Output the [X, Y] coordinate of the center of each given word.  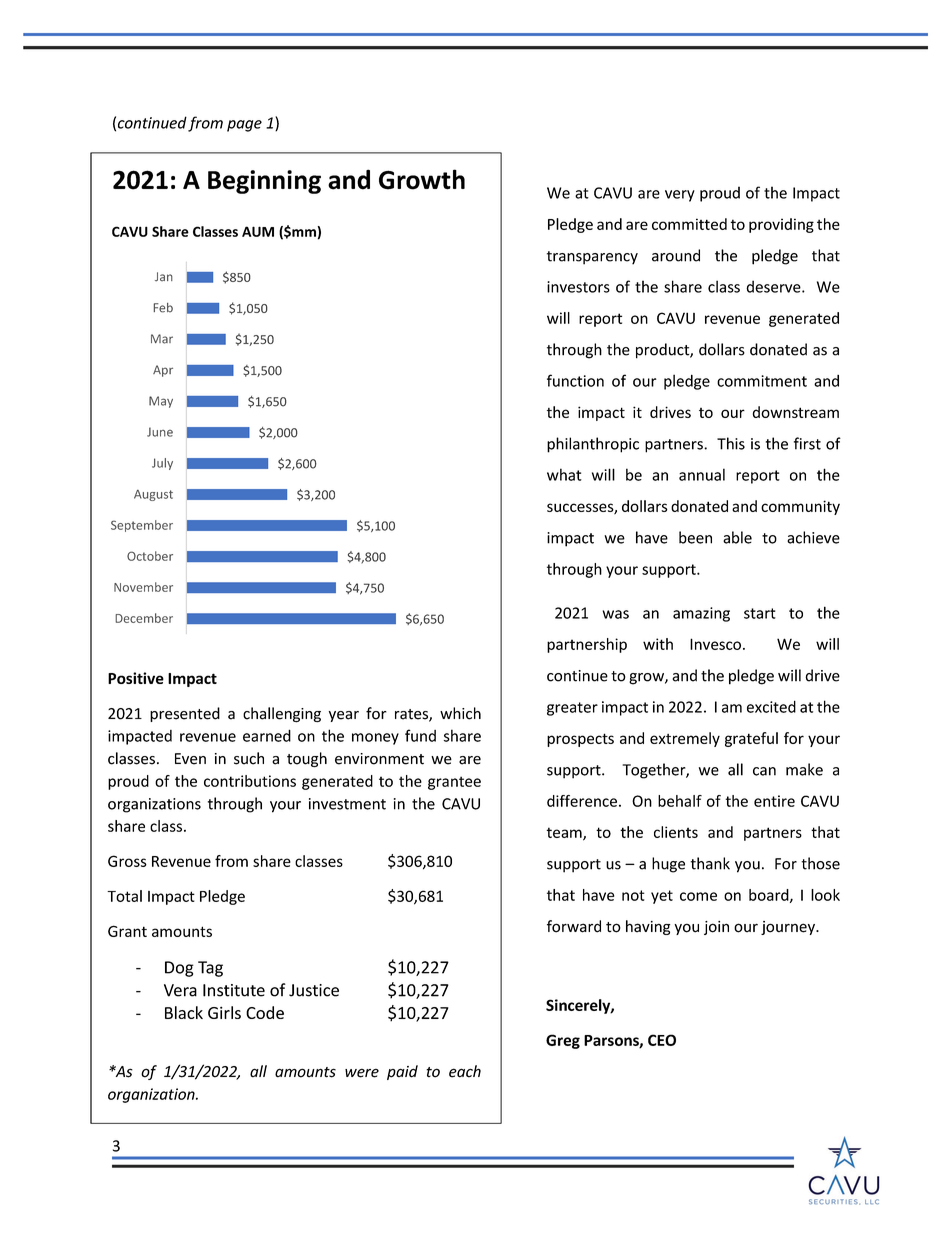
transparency [592, 258]
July [162, 464]
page [244, 126]
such [249, 758]
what [564, 474]
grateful [751, 739]
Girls [224, 1012]
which [460, 713]
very [680, 196]
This [731, 443]
